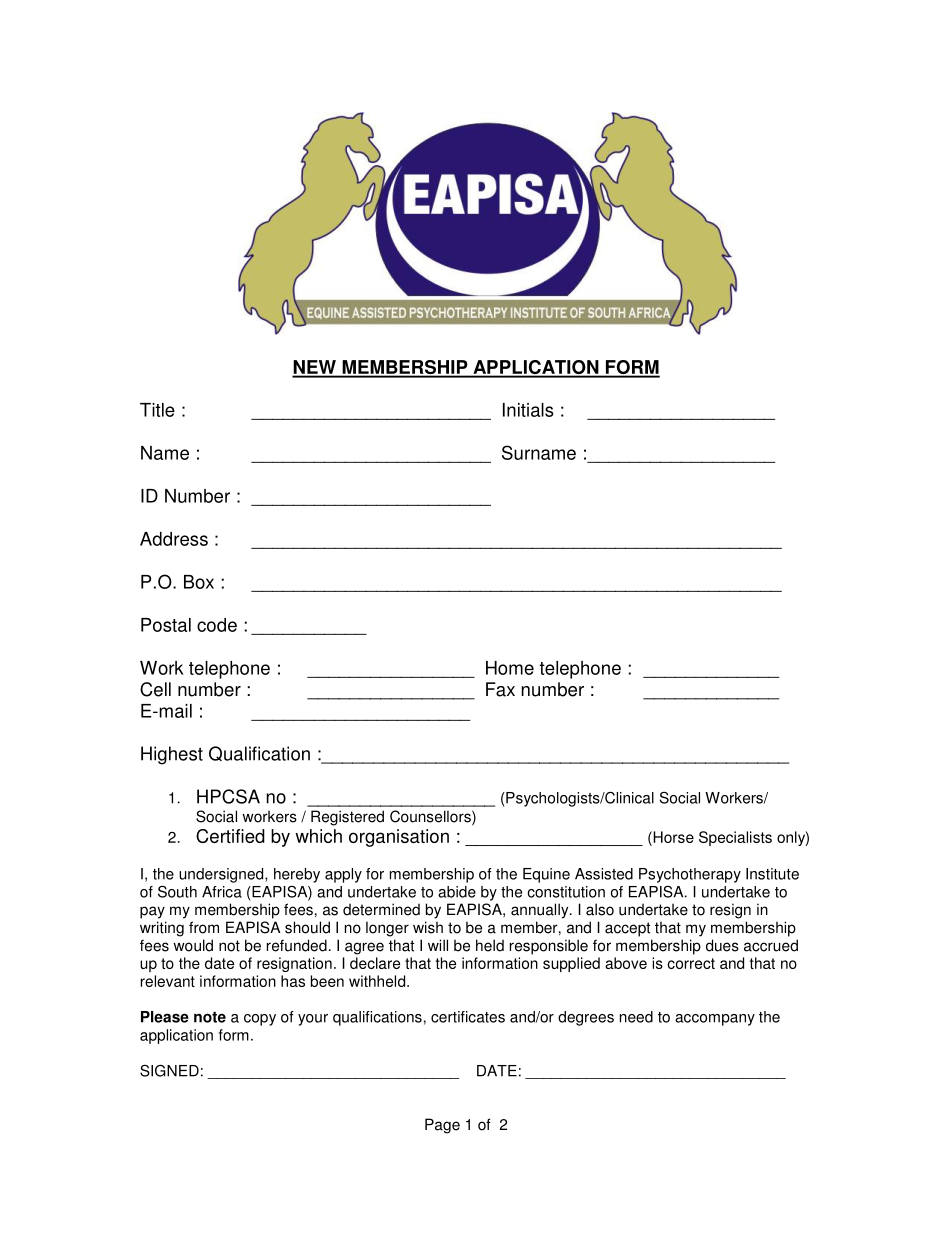  What do you see at coordinates (528, 410) in the screenshot?
I see `Initials` at bounding box center [528, 410].
